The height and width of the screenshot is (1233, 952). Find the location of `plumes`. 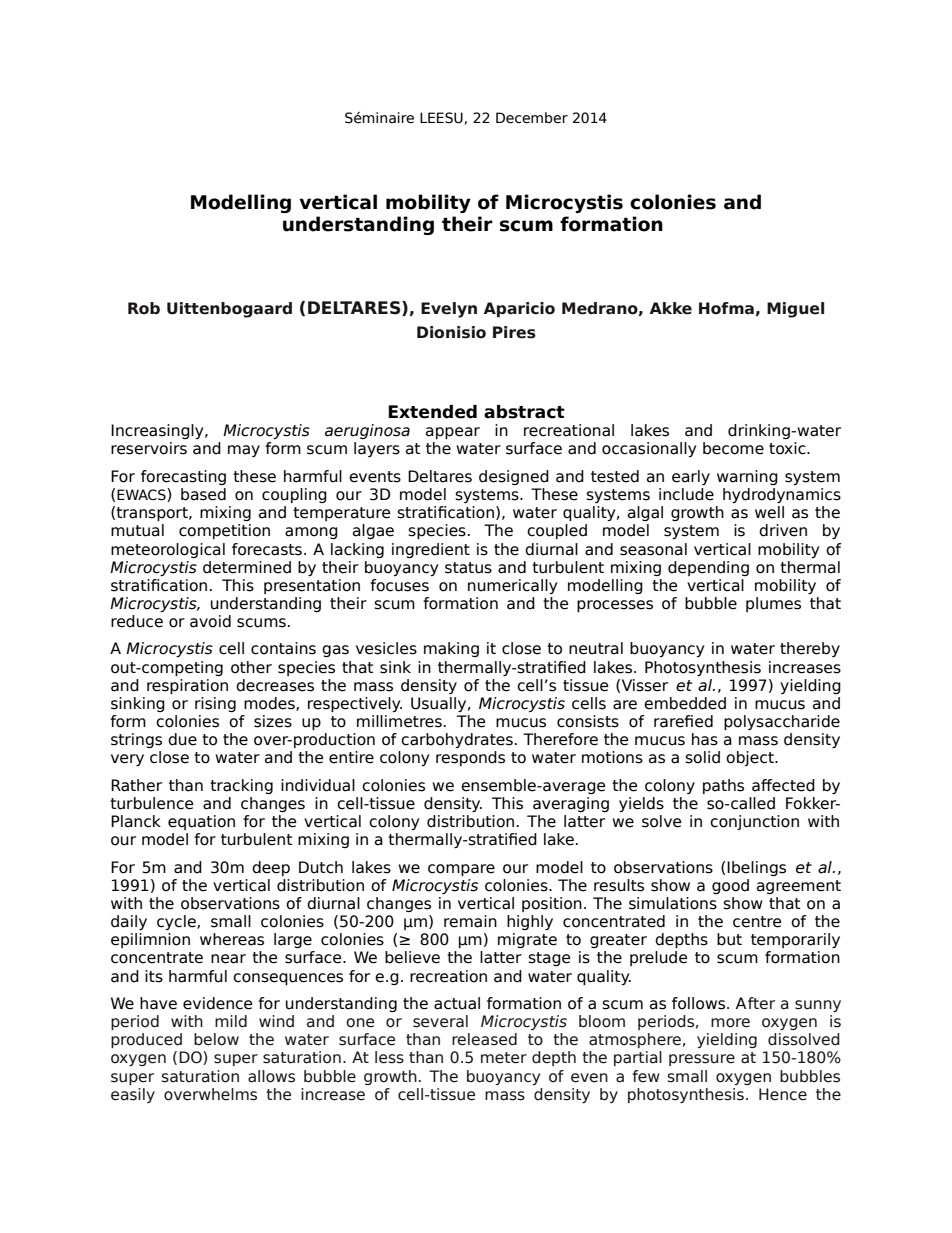

plumes is located at coordinates (773, 604).
